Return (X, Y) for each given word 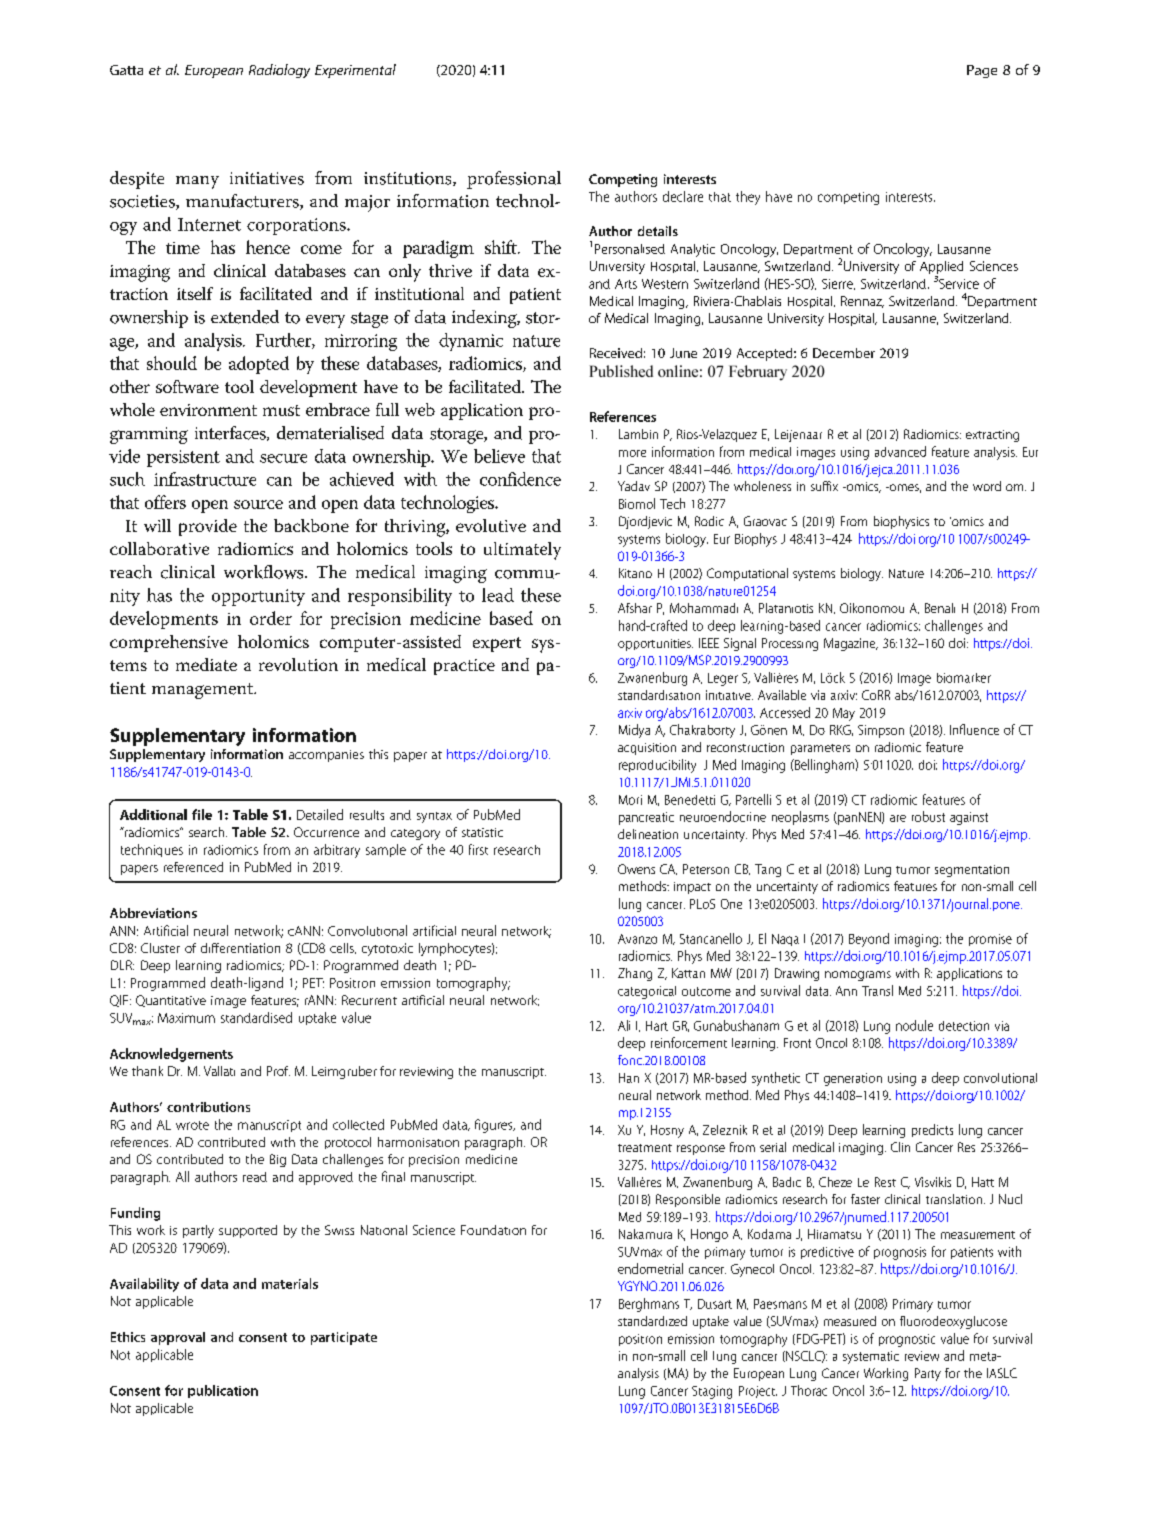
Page (982, 71)
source (258, 504)
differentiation (240, 948)
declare (683, 196)
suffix (824, 486)
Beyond (869, 940)
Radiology (279, 71)
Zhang (635, 974)
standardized (652, 1321)
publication (223, 1391)
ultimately (522, 551)
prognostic (907, 1340)
